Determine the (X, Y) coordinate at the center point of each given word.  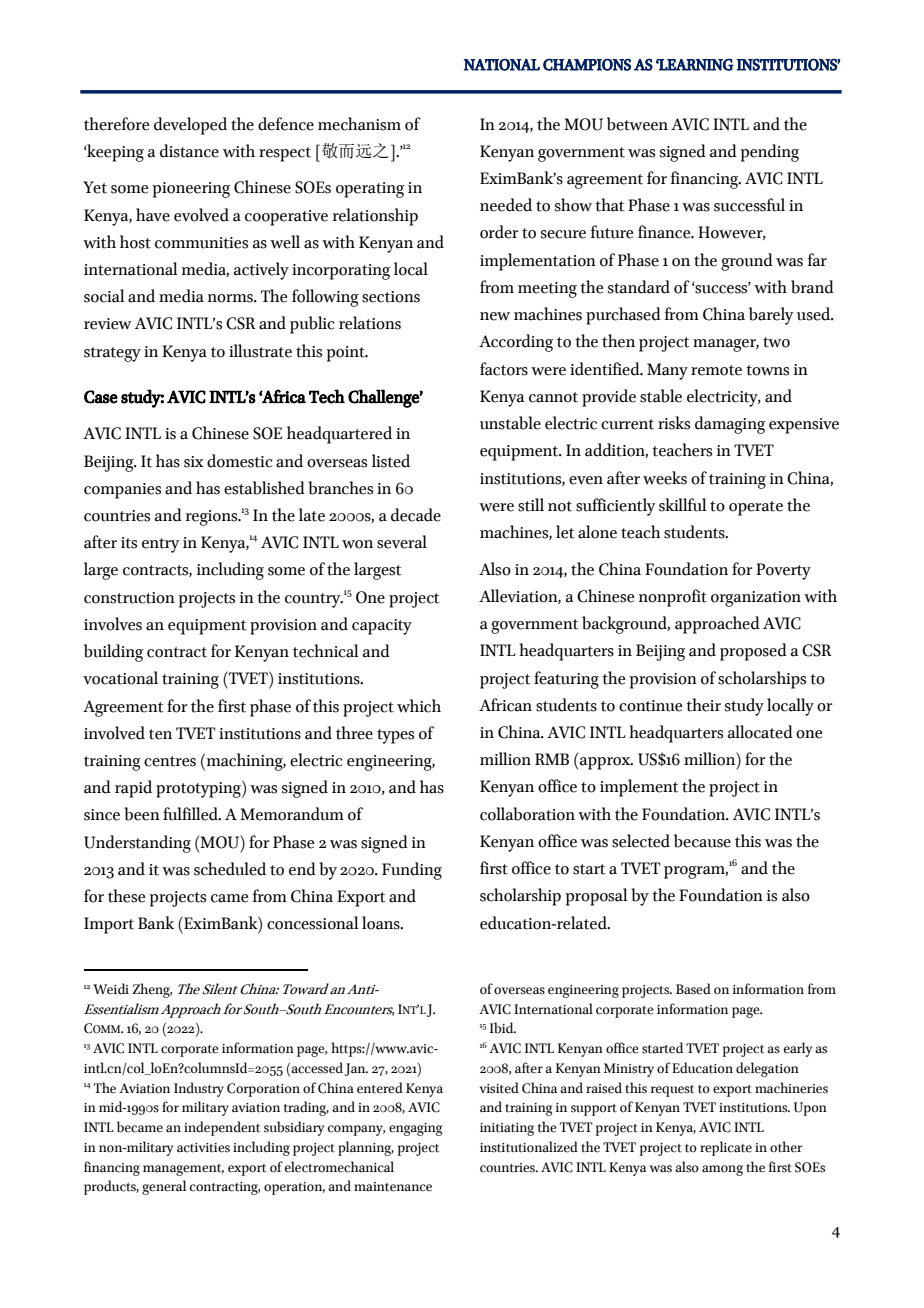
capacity (382, 627)
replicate (726, 1148)
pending (769, 153)
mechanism (359, 124)
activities (203, 1148)
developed (190, 126)
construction (129, 598)
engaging (415, 1129)
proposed (753, 652)
